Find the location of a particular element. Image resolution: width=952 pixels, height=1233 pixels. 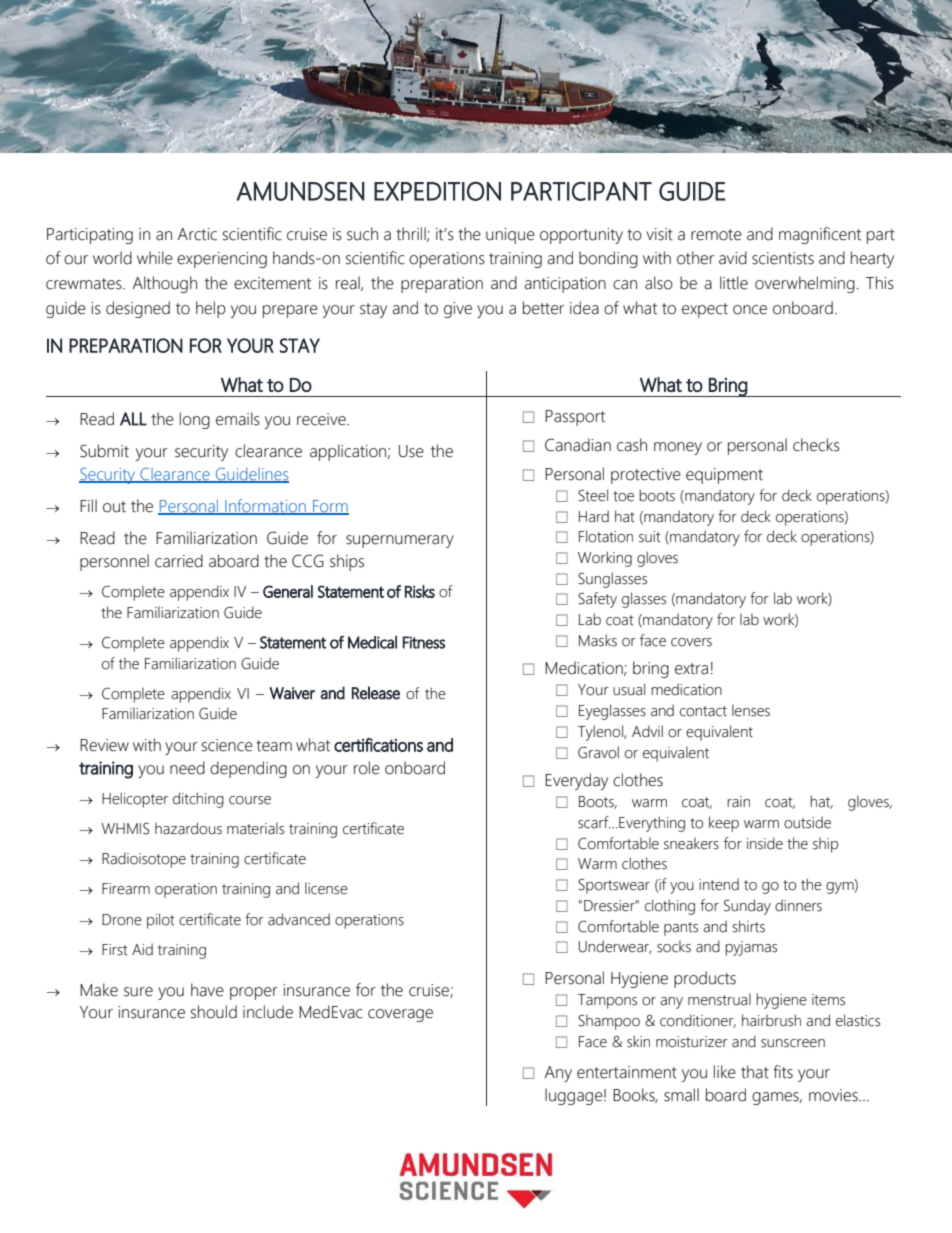

fits is located at coordinates (783, 1072).
